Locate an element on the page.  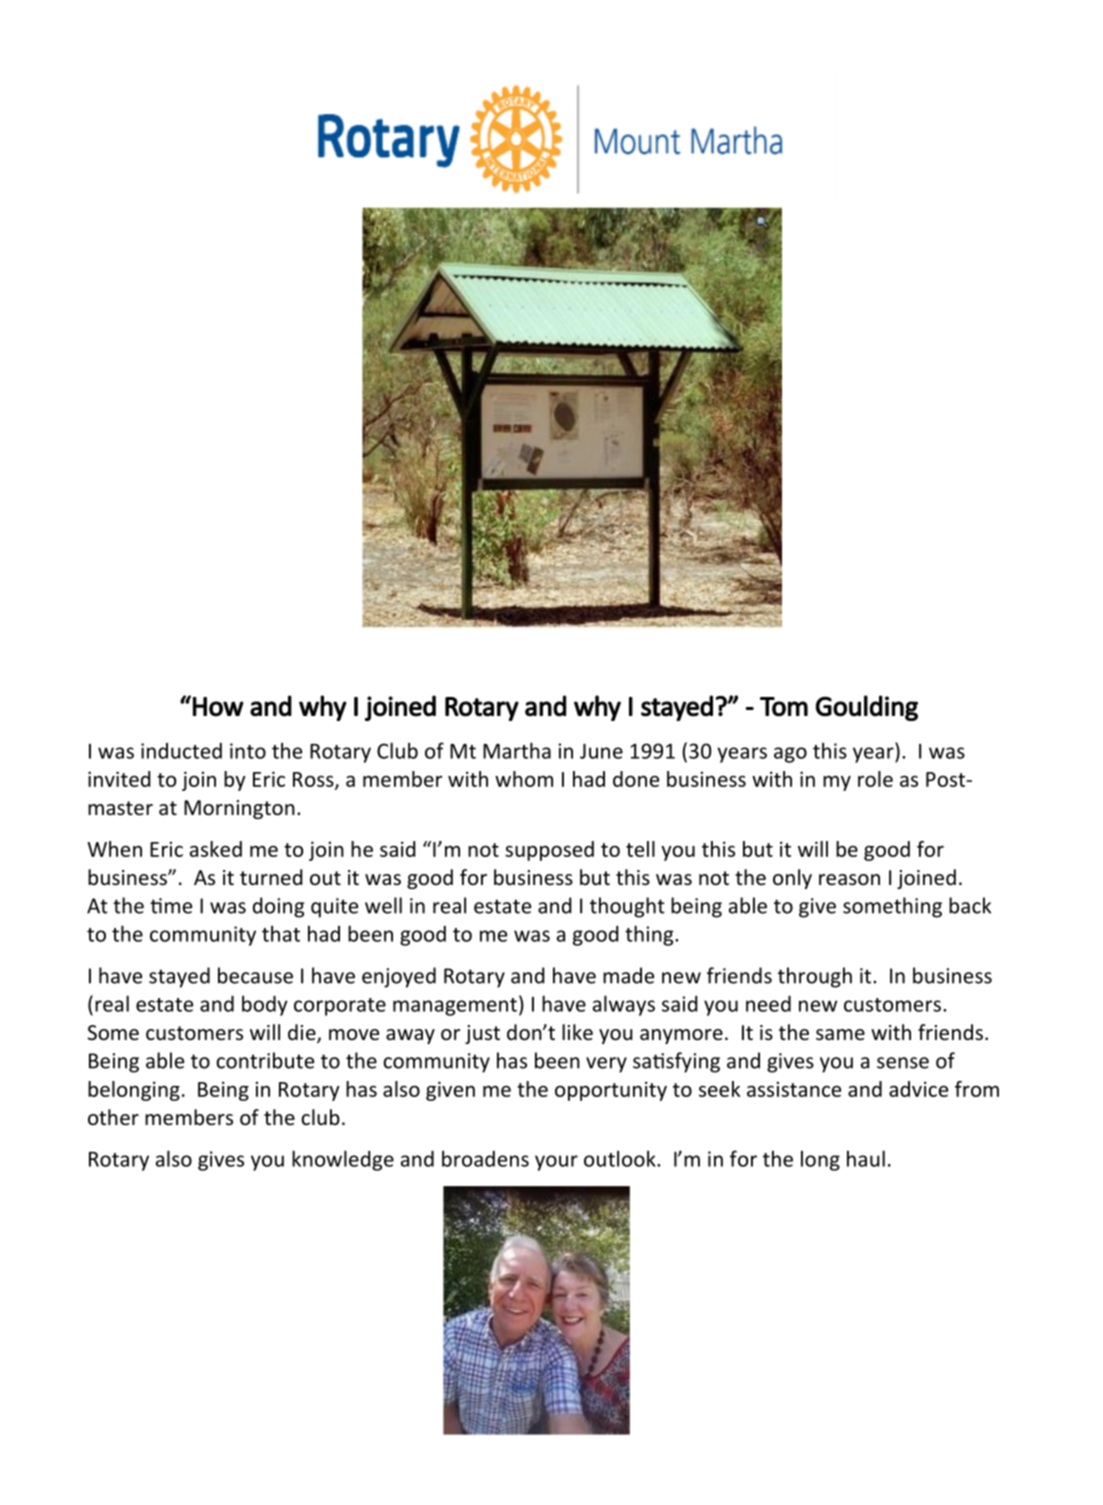
contribute is located at coordinates (265, 1060).
